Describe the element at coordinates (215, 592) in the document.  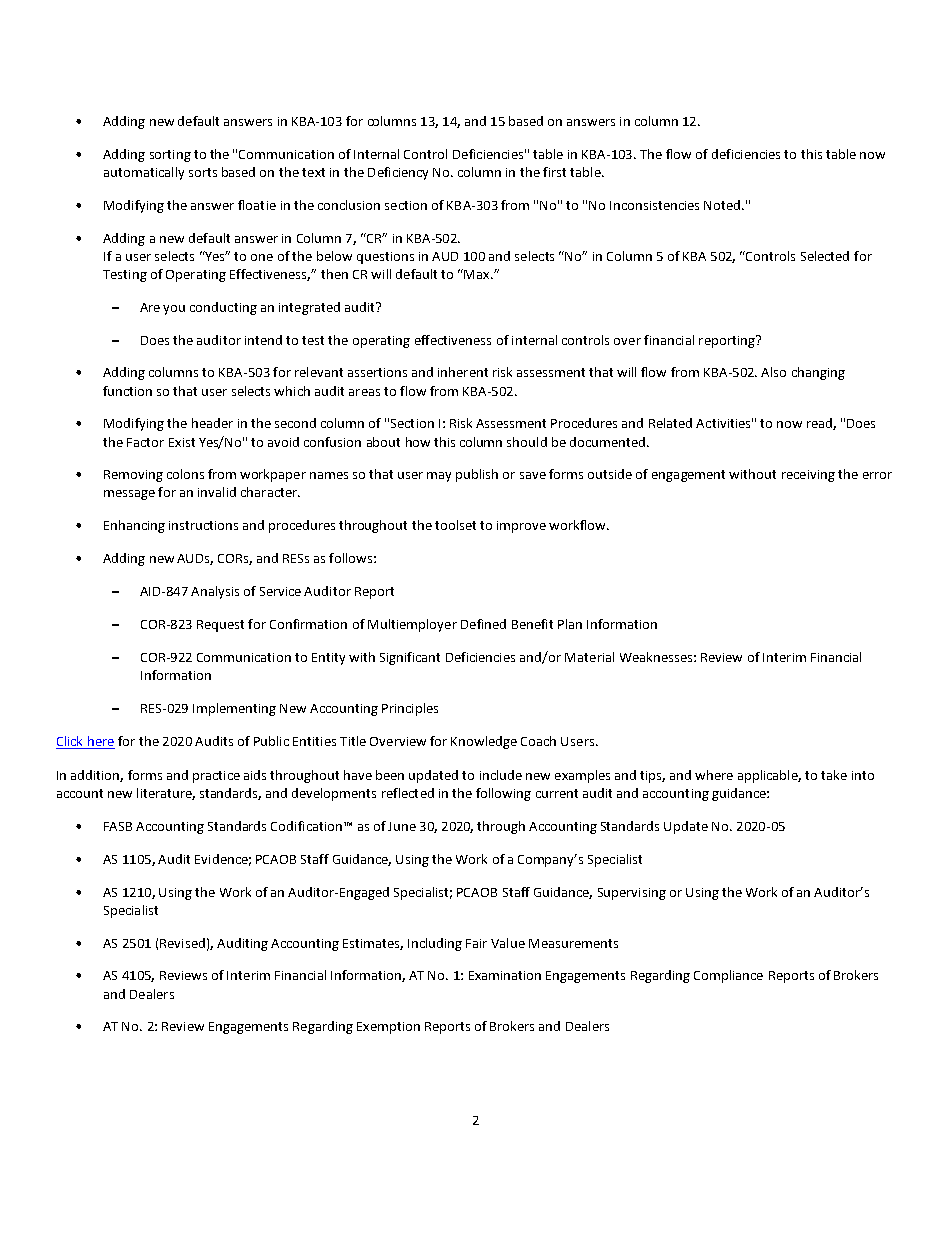
I see `Analysis` at that location.
